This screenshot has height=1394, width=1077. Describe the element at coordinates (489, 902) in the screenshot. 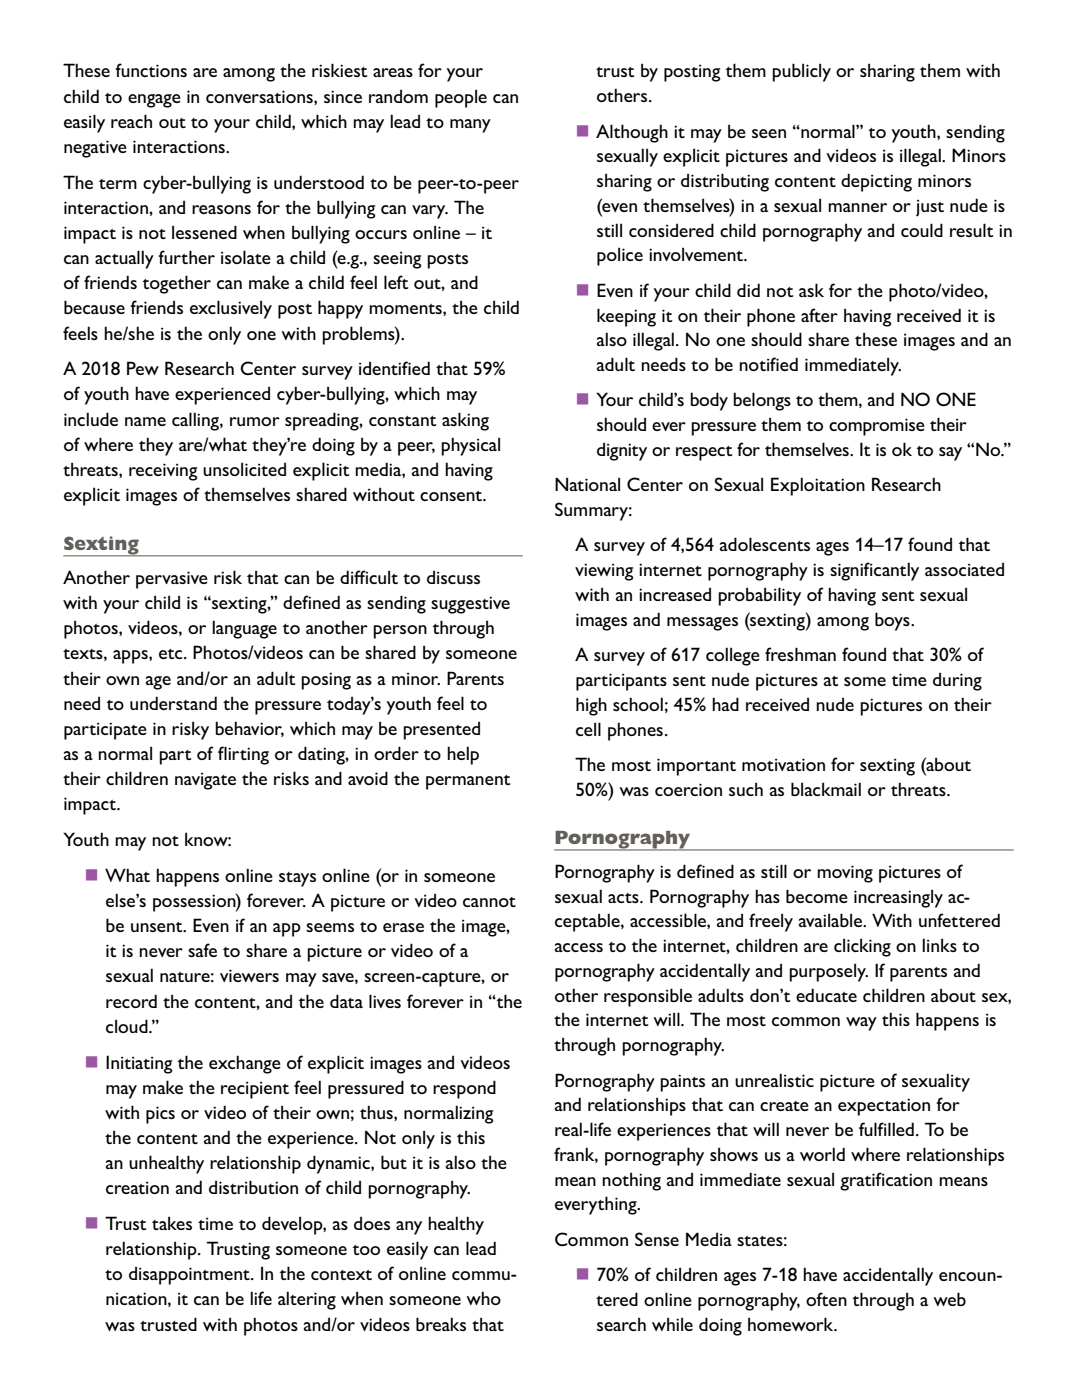

I see `cannot` at that location.
